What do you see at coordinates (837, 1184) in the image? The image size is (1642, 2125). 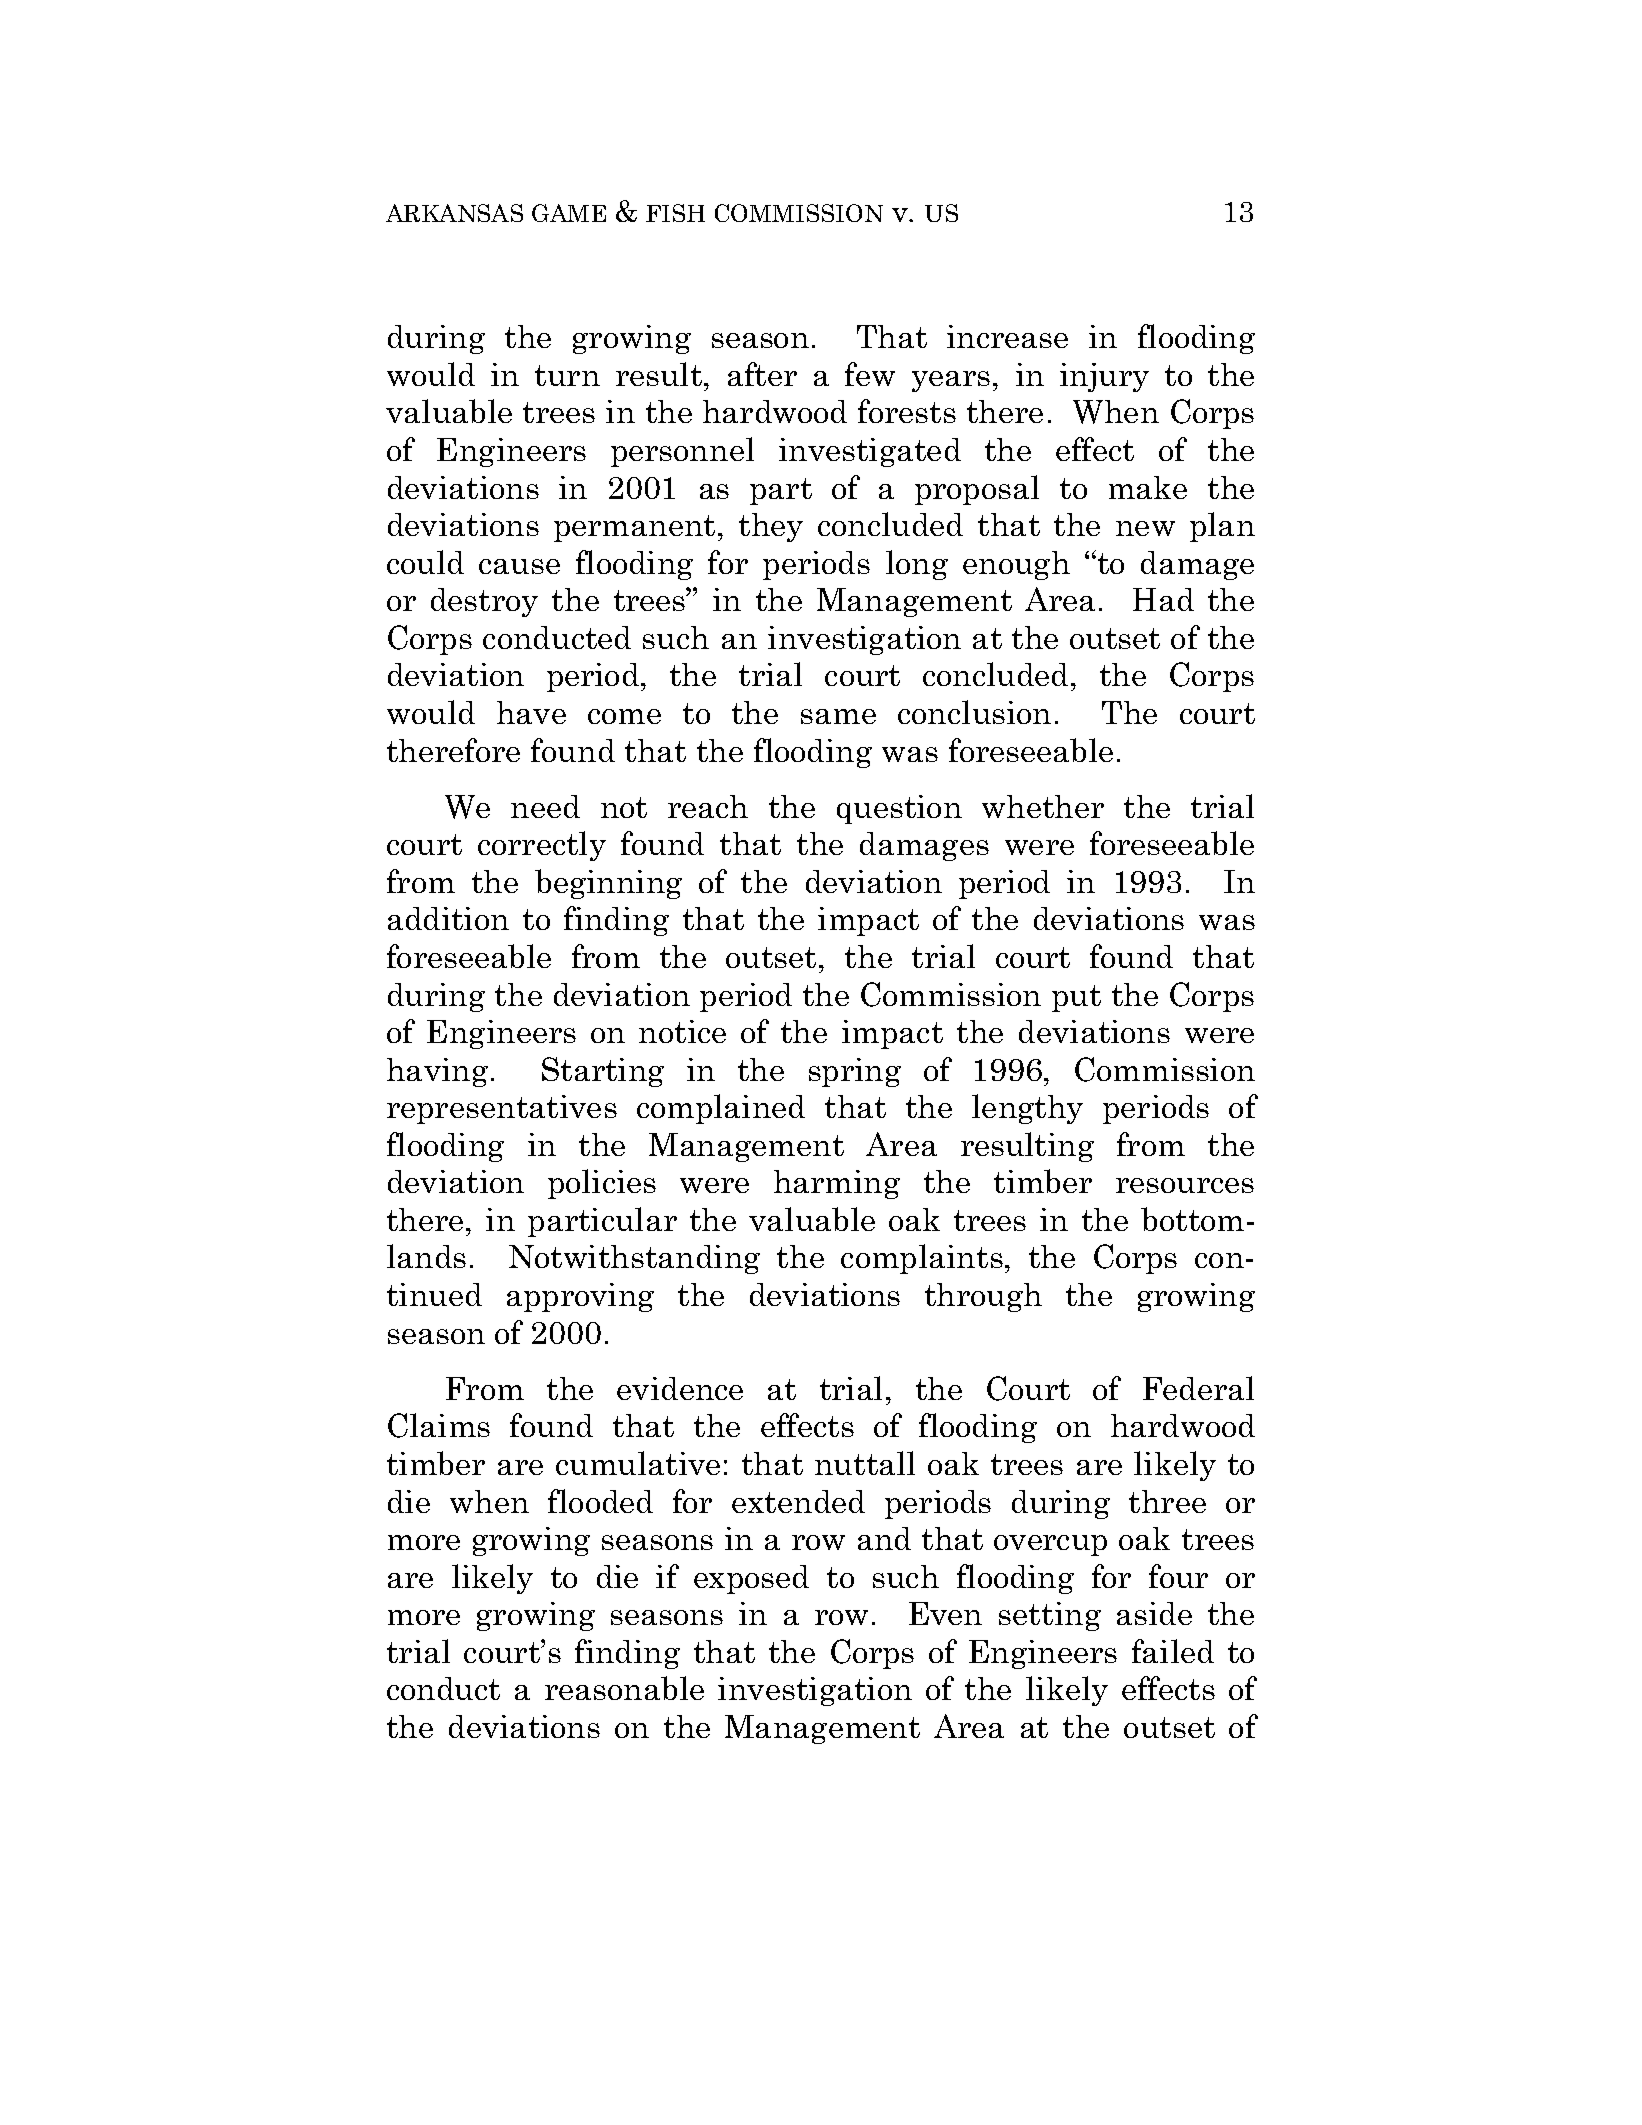 I see `harming` at bounding box center [837, 1184].
